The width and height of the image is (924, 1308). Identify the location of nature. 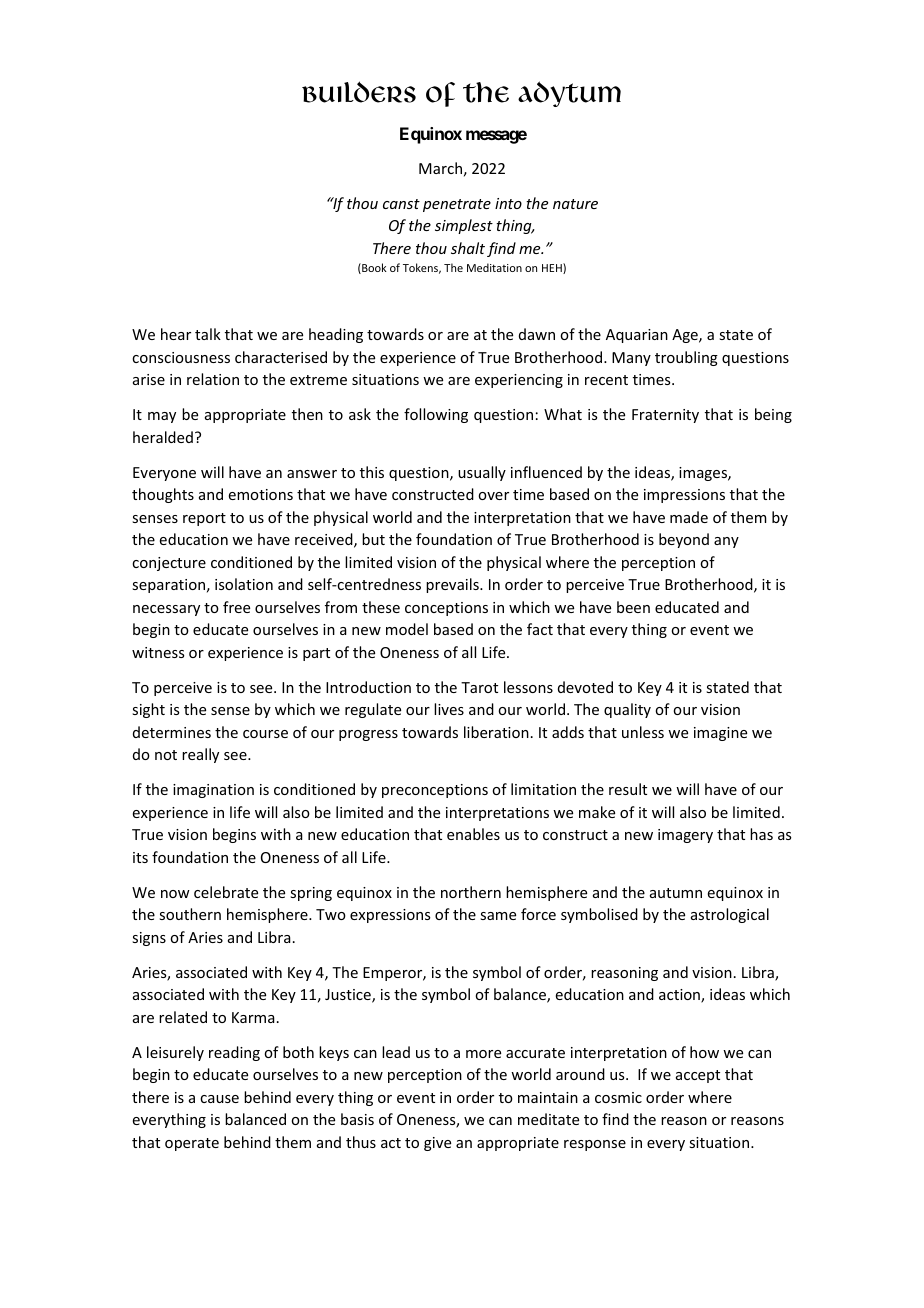
(575, 204).
